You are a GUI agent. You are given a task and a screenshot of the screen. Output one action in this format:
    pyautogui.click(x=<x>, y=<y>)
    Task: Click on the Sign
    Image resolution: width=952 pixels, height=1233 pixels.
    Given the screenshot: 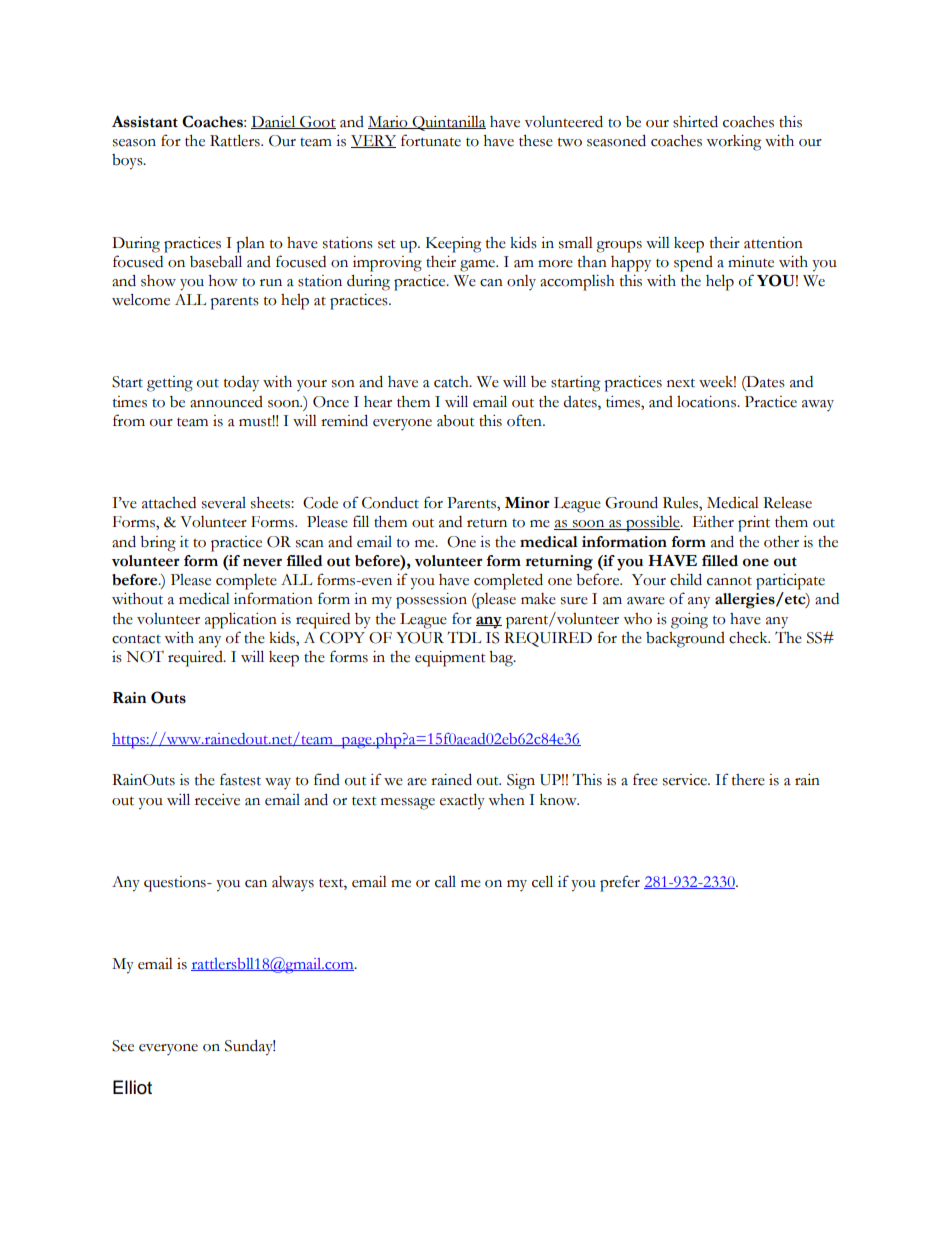 What is the action you would take?
    pyautogui.click(x=521, y=782)
